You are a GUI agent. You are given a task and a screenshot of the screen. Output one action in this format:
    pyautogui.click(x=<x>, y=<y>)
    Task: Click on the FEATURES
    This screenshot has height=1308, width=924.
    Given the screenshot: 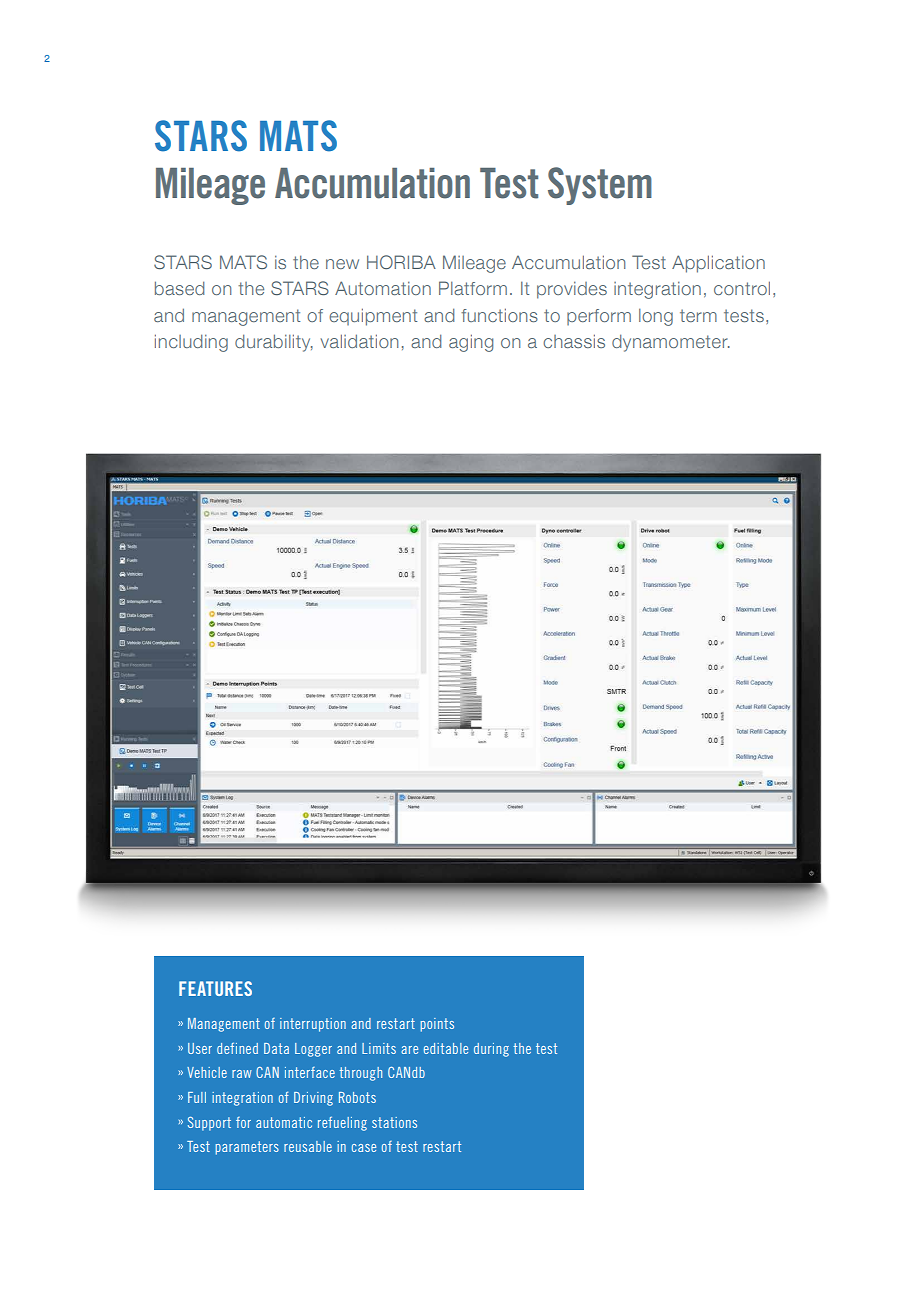 What is the action you would take?
    pyautogui.click(x=215, y=988)
